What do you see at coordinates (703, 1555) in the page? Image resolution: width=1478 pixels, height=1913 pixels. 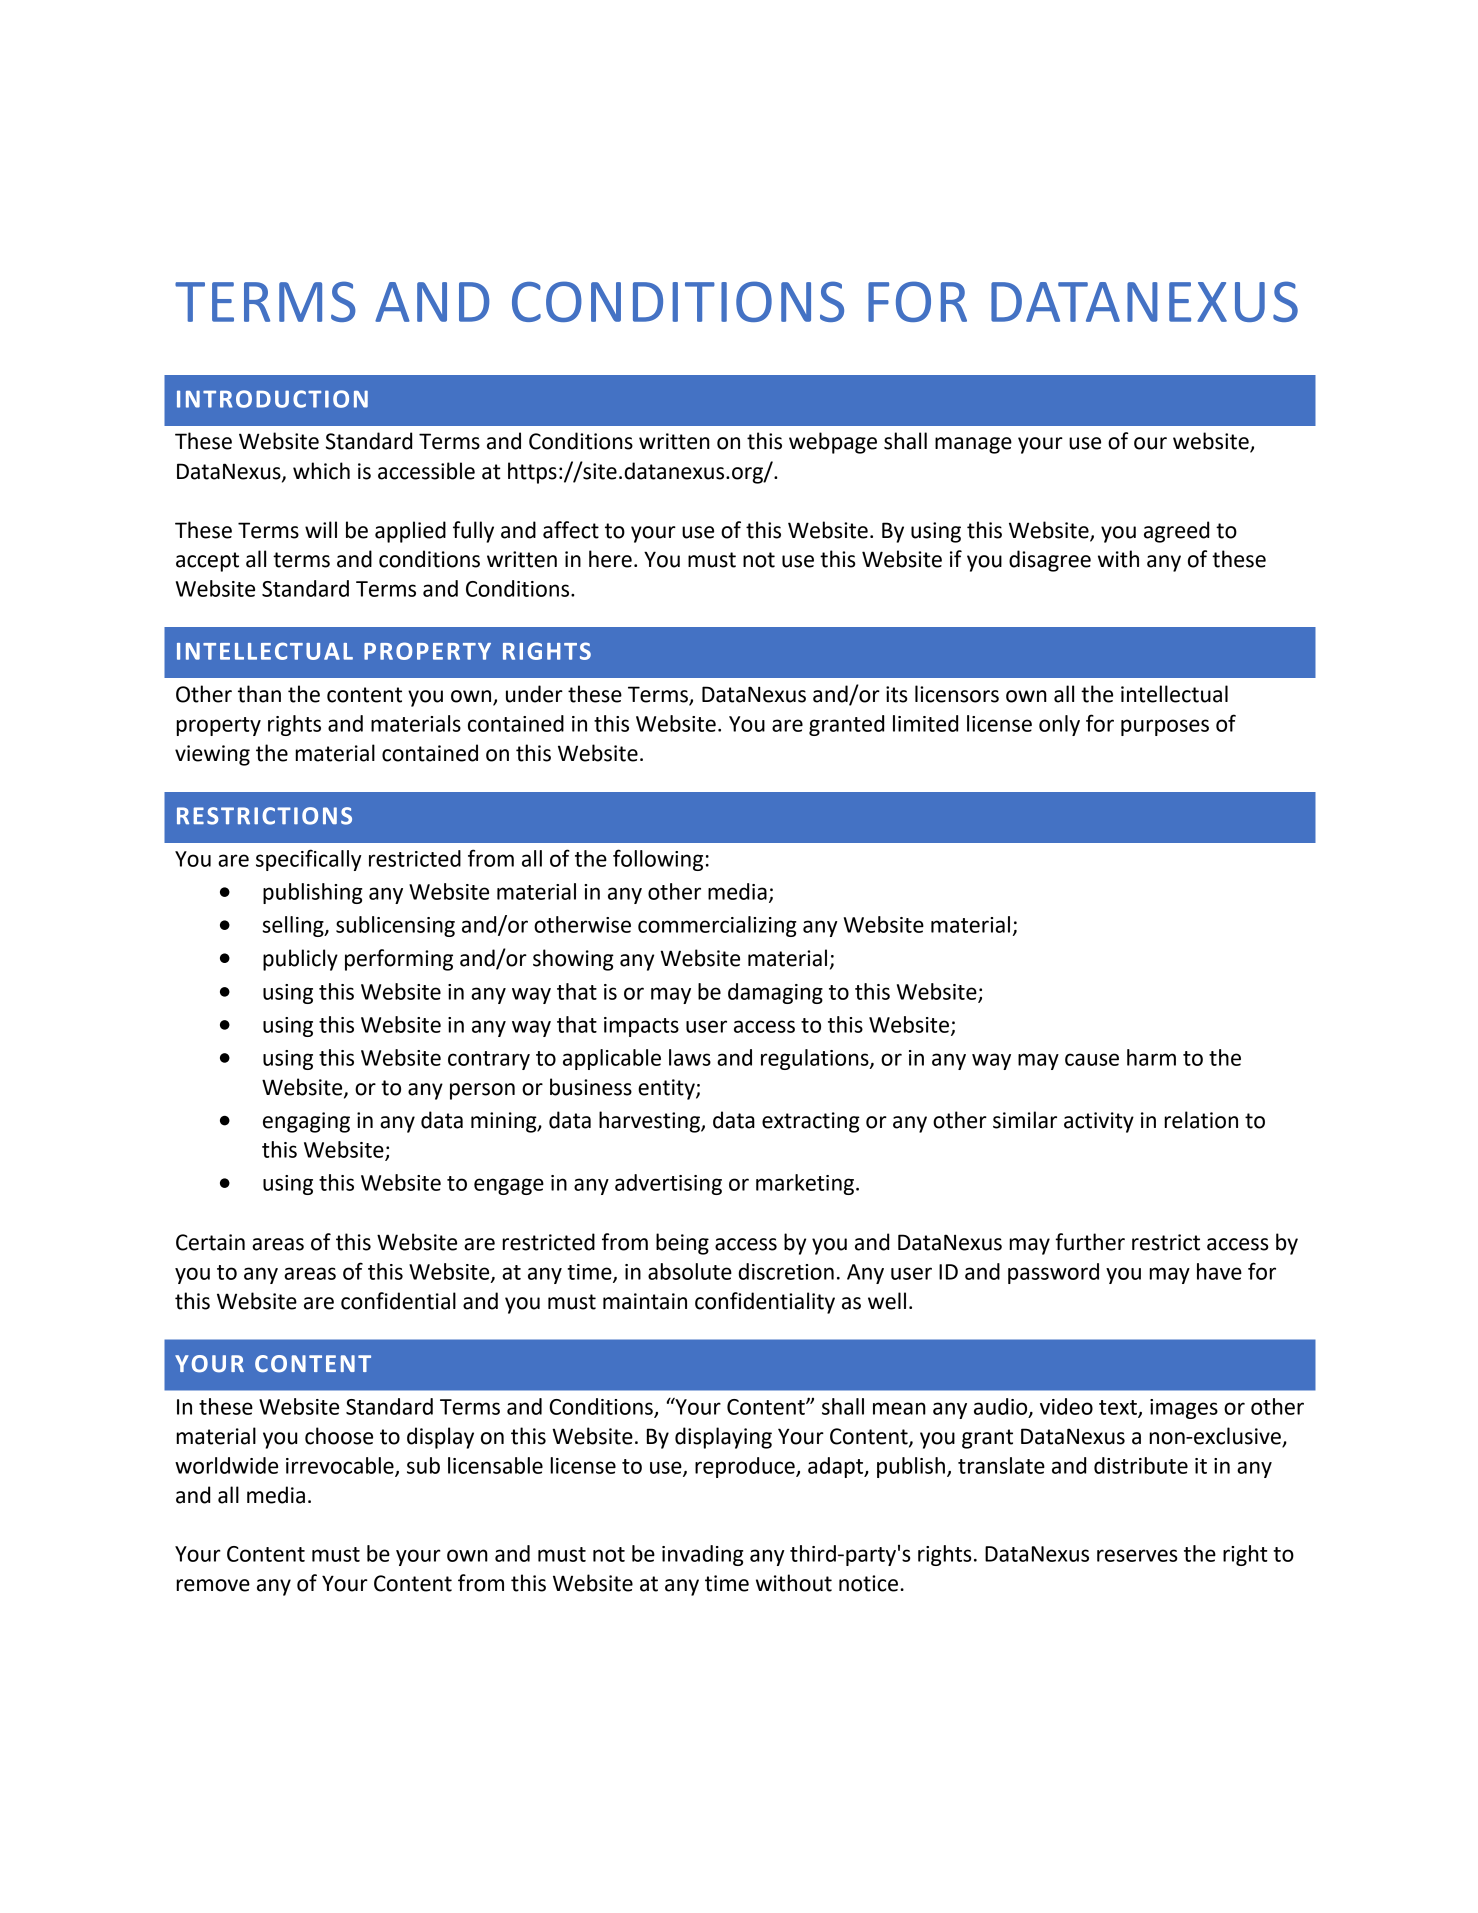 I see `invading` at bounding box center [703, 1555].
